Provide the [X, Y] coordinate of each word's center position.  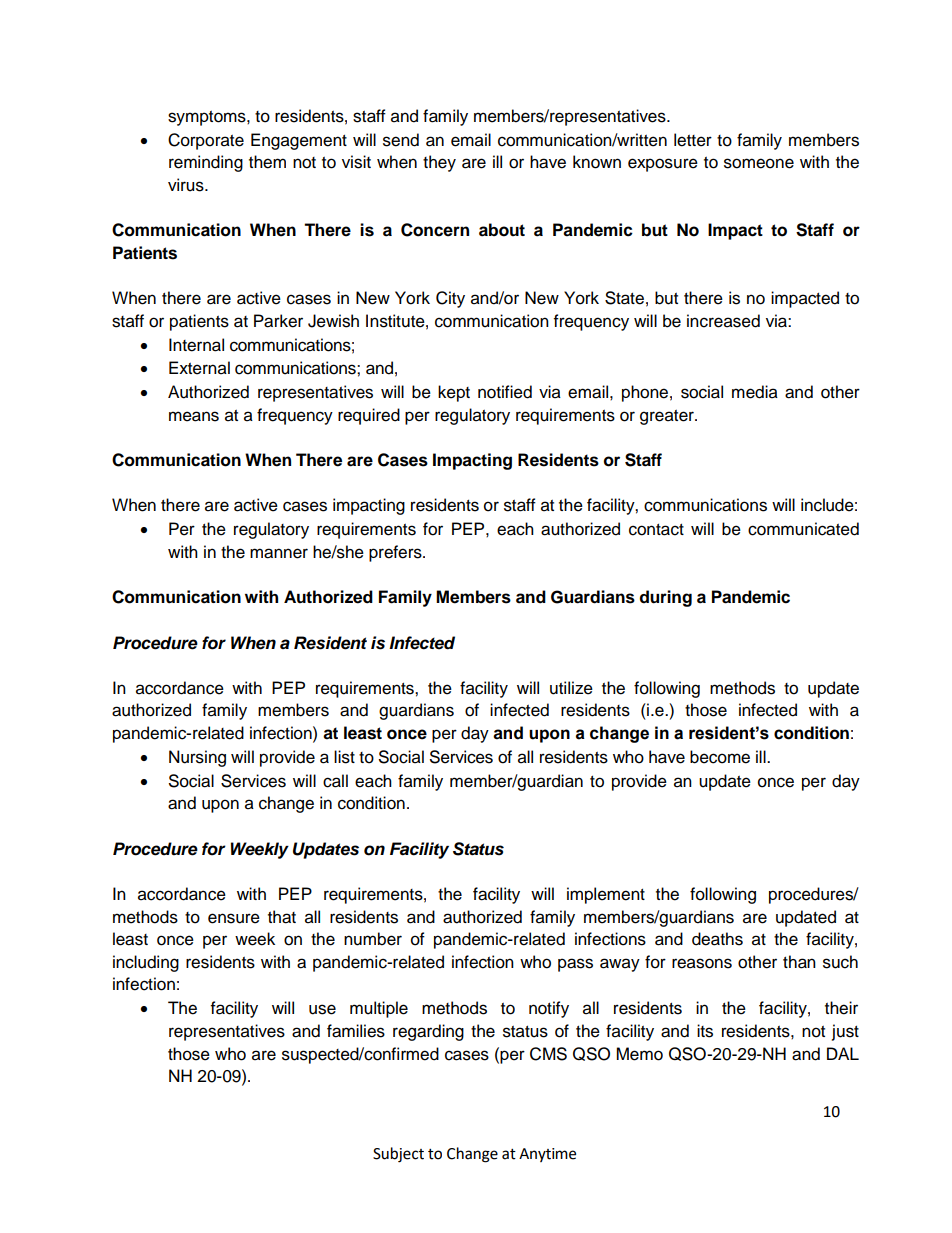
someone [759, 163]
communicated [803, 529]
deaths [717, 939]
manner [279, 553]
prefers [396, 553]
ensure [234, 918]
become [720, 757]
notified [505, 392]
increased [723, 321]
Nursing [197, 758]
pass [575, 965]
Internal [196, 345]
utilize [571, 688]
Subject [398, 1155]
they [439, 163]
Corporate [206, 141]
